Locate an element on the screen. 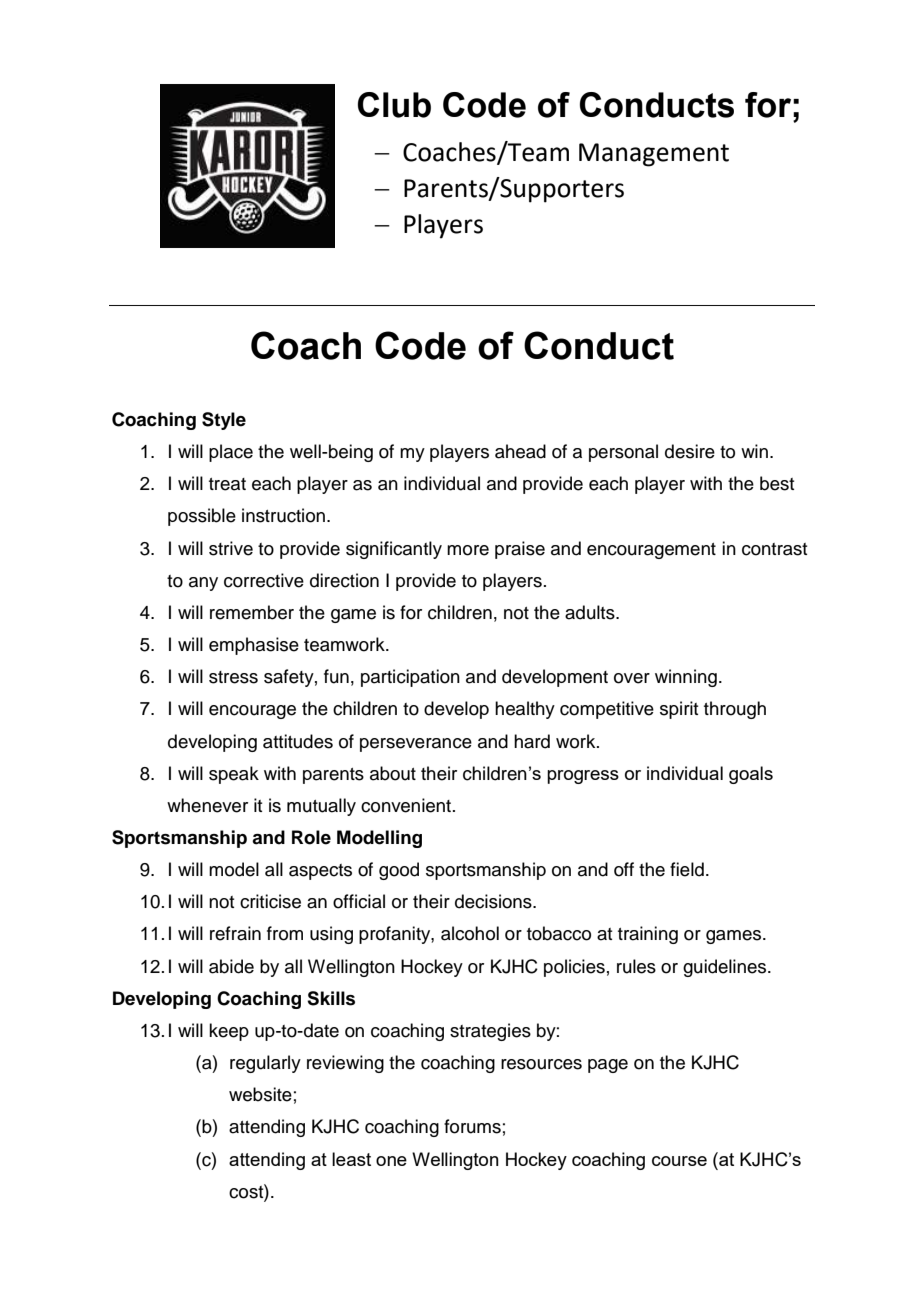 The image size is (924, 1308). desire is located at coordinates (690, 451).
